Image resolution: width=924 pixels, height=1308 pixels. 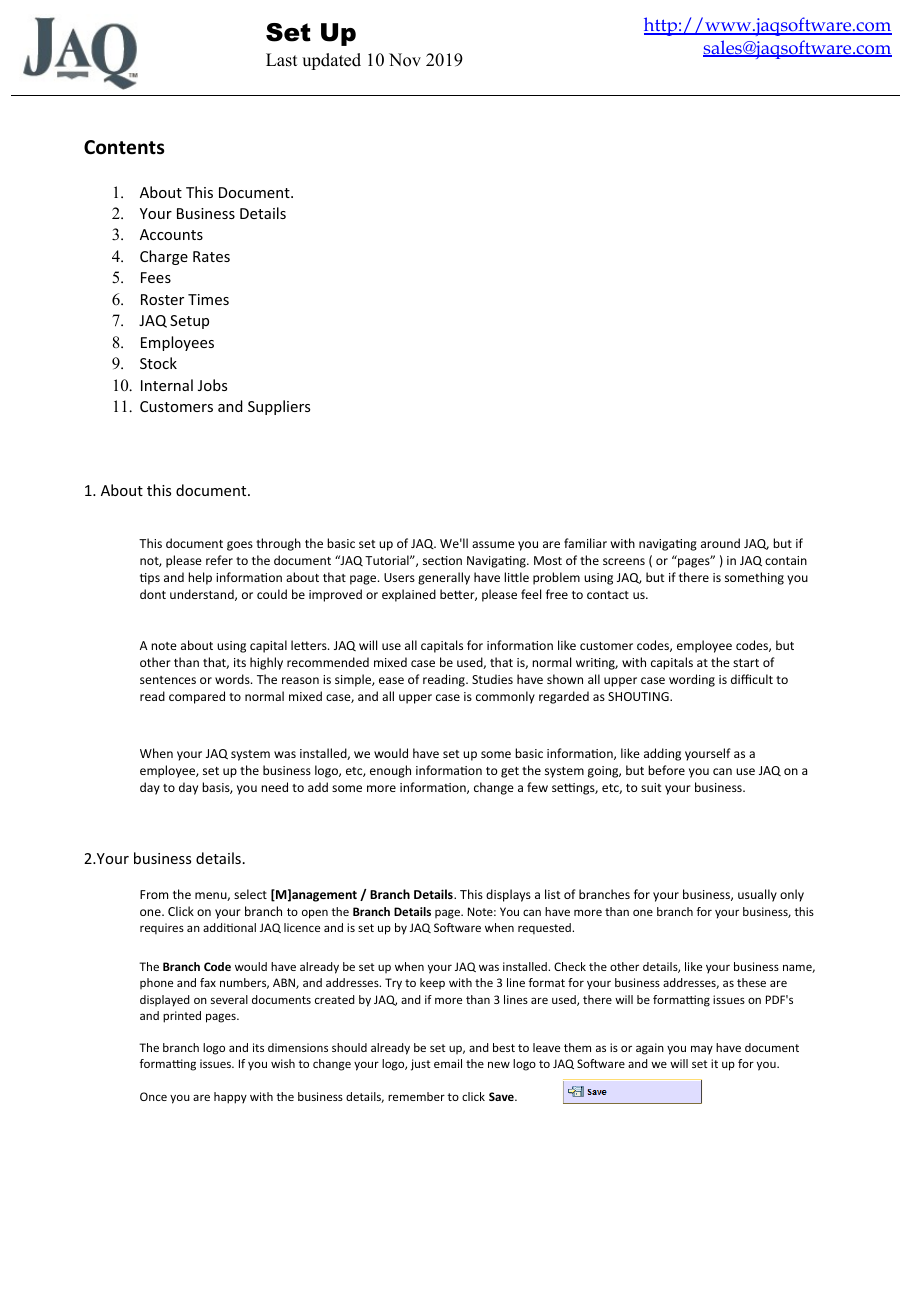 I want to click on around, so click(x=720, y=543).
